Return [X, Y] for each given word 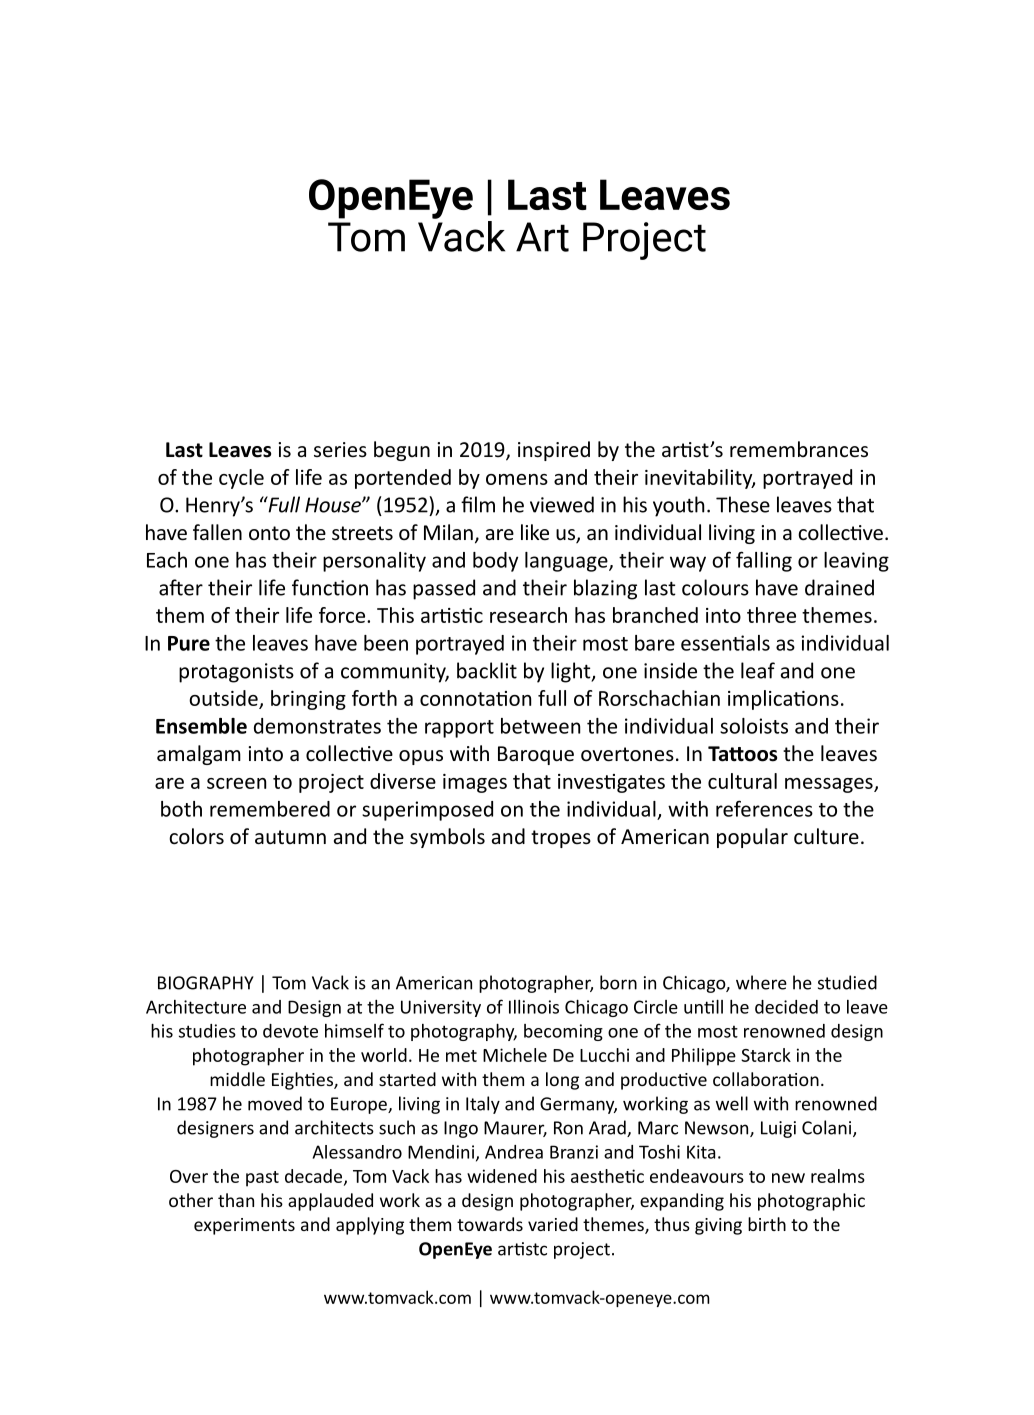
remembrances [799, 449]
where [761, 982]
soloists [754, 726]
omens [517, 479]
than [236, 1200]
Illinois [534, 1007]
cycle [241, 479]
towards [490, 1224]
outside [223, 698]
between [540, 726]
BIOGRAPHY [206, 983]
